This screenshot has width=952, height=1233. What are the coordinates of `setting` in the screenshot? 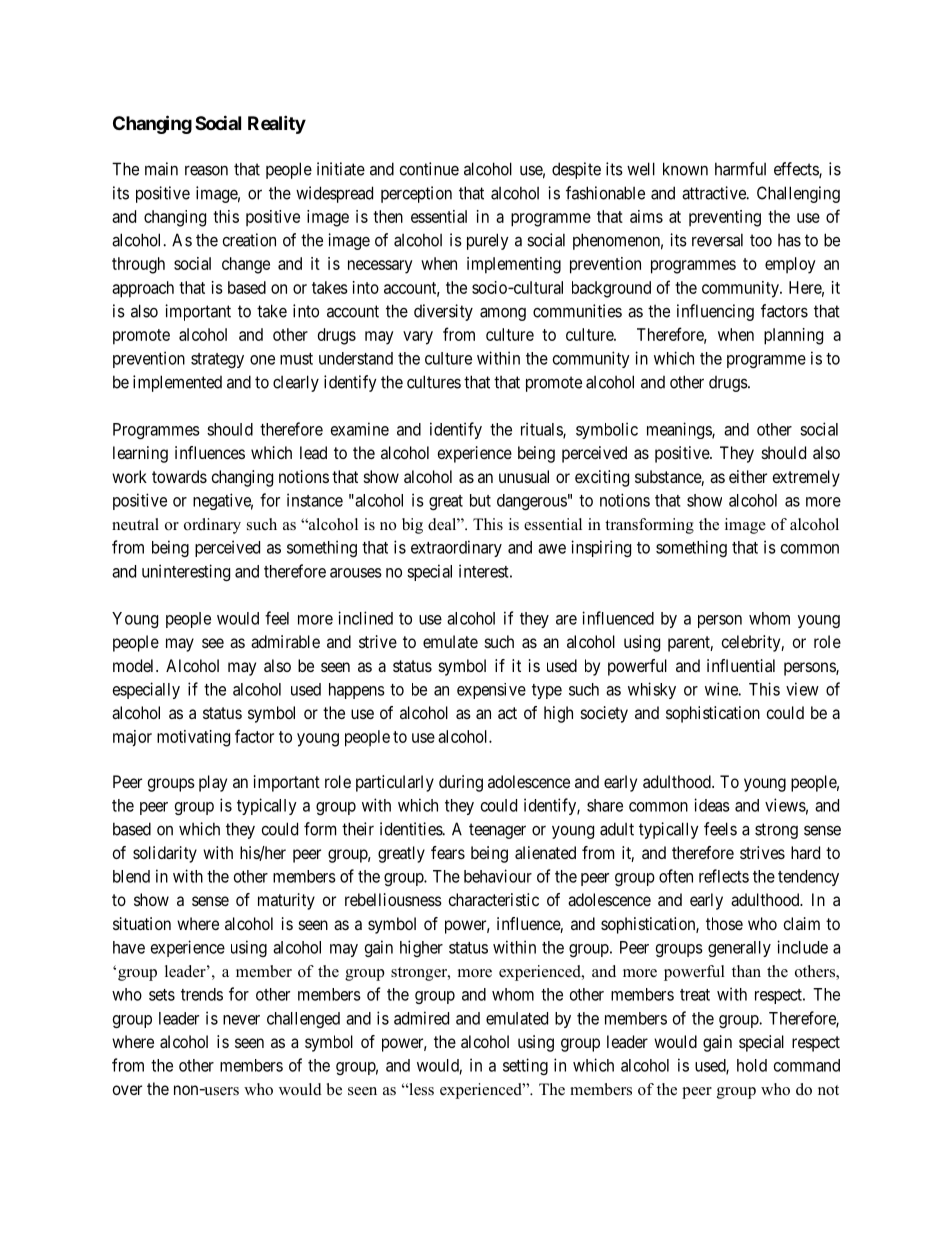 It's located at (525, 1066).
